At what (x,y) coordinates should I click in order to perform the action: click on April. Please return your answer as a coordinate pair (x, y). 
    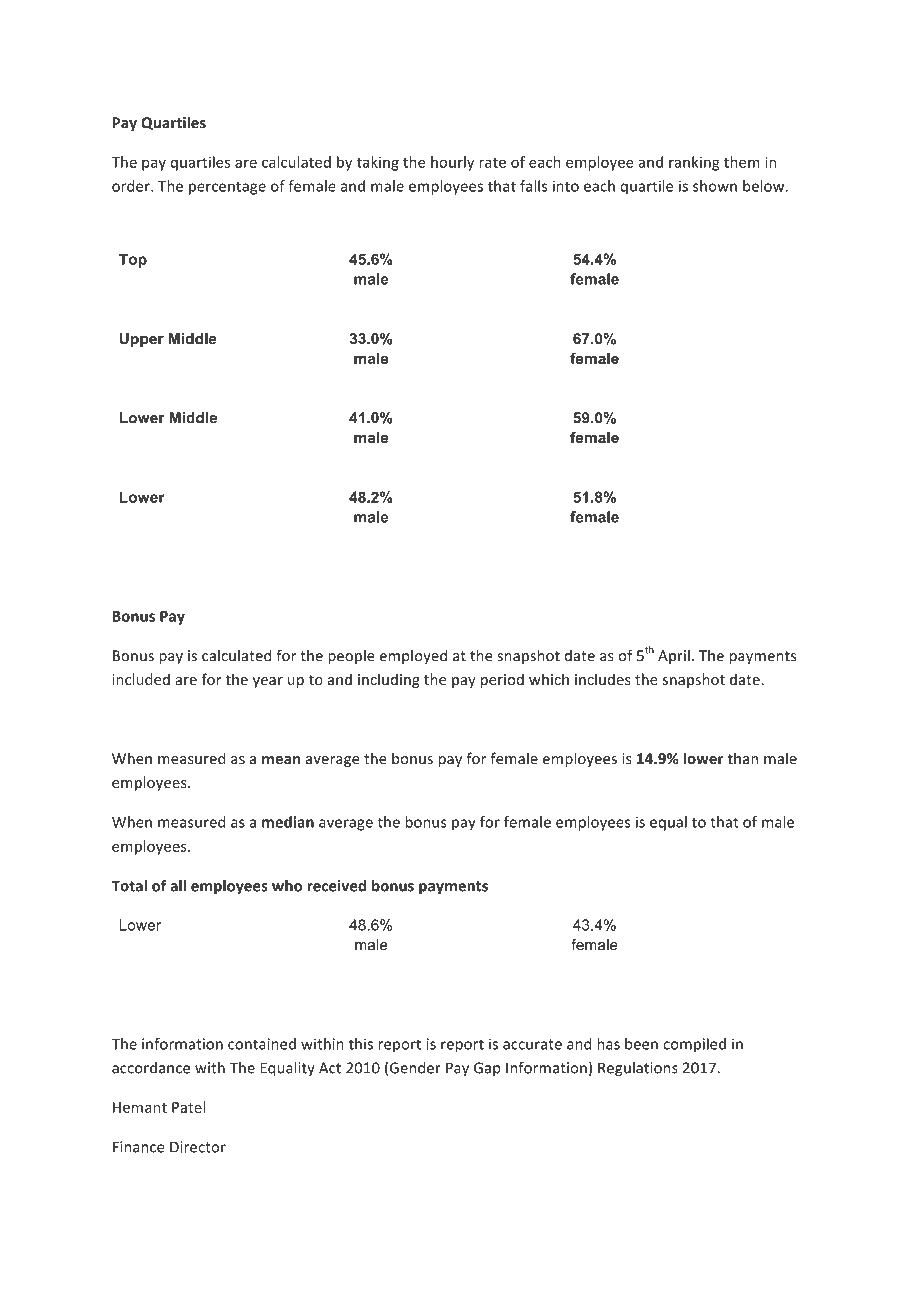
    Looking at the image, I should click on (674, 656).
